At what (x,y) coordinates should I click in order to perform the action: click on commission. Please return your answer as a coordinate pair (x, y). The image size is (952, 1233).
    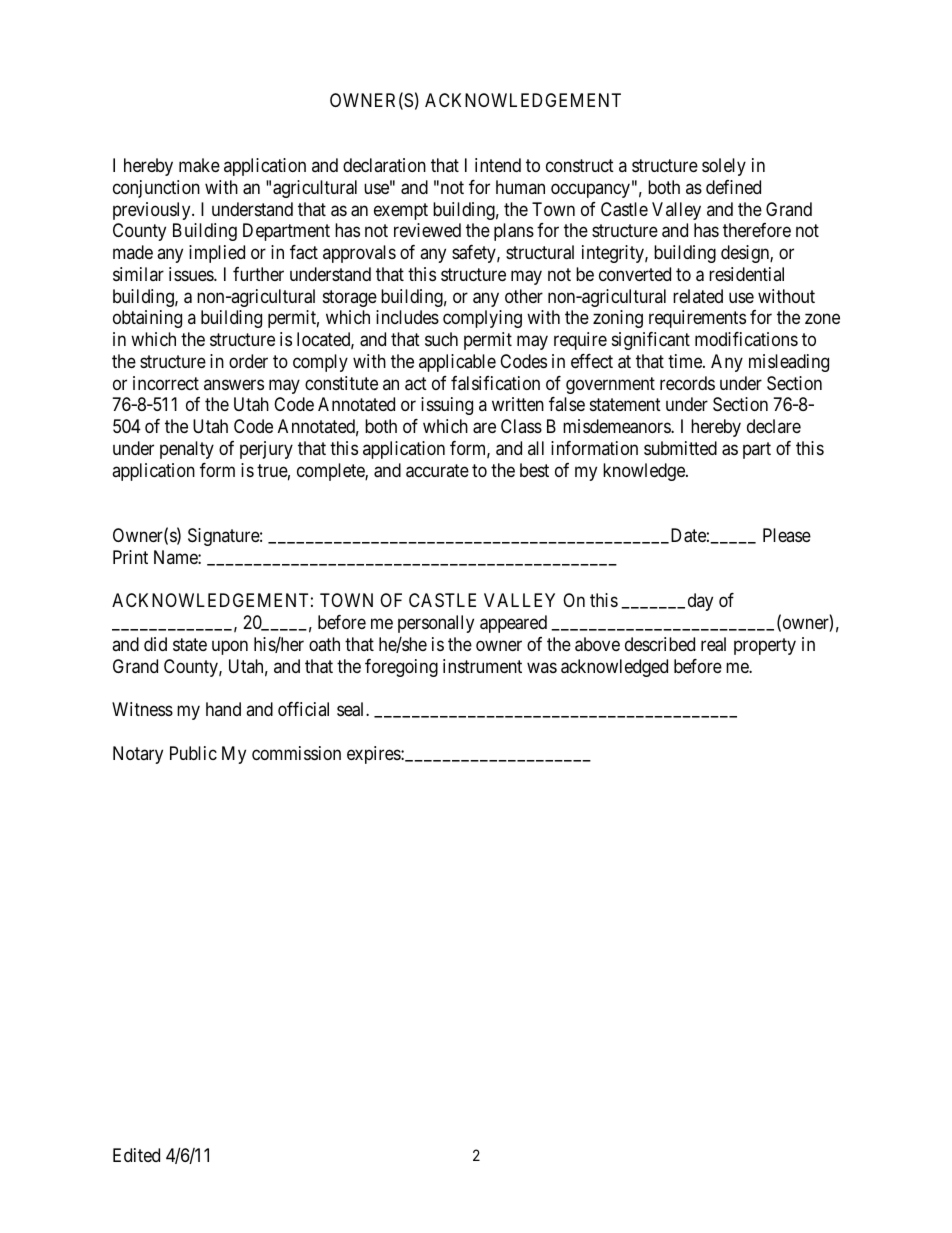
    Looking at the image, I should click on (296, 753).
